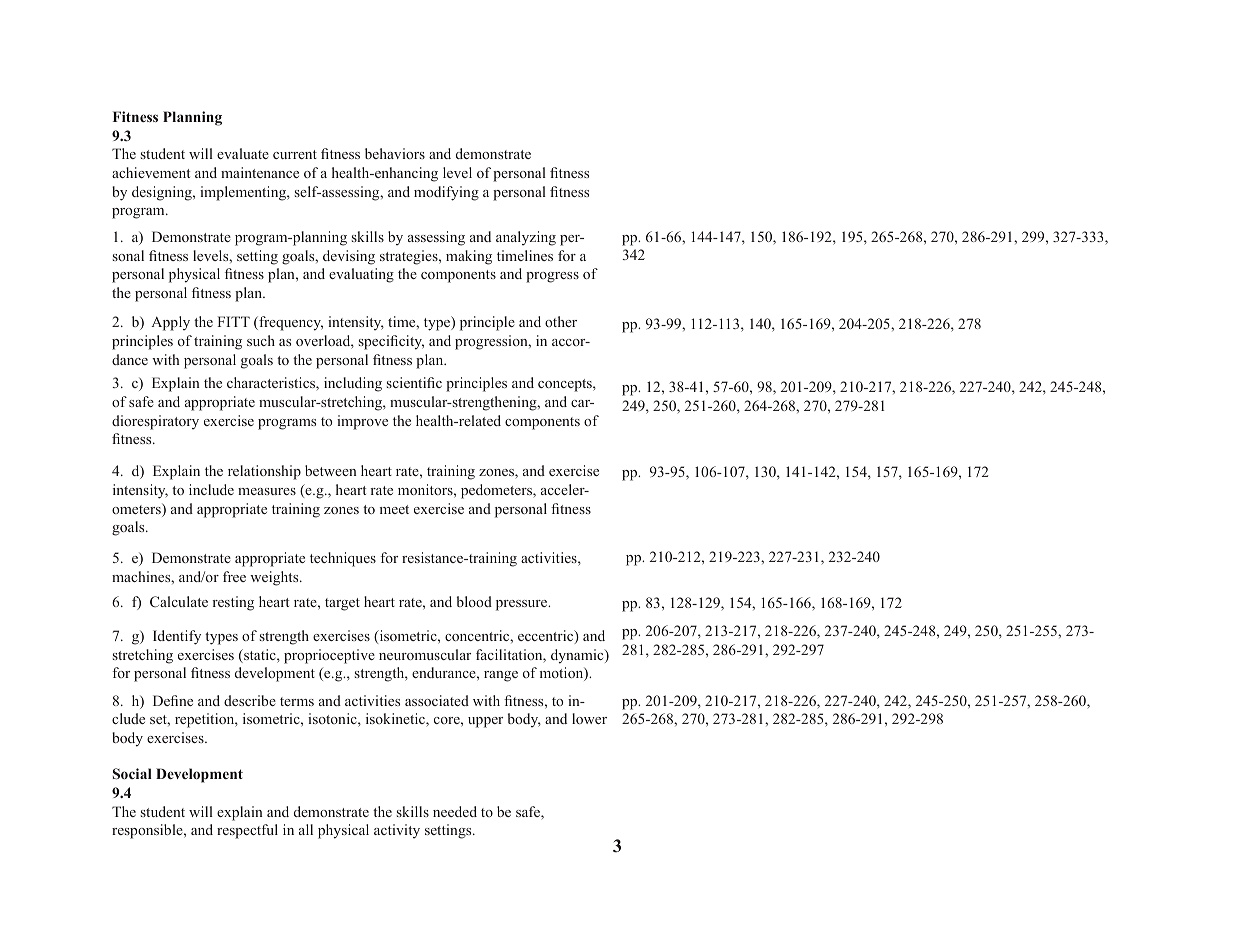  What do you see at coordinates (395, 153) in the screenshot?
I see `behaviors` at bounding box center [395, 153].
